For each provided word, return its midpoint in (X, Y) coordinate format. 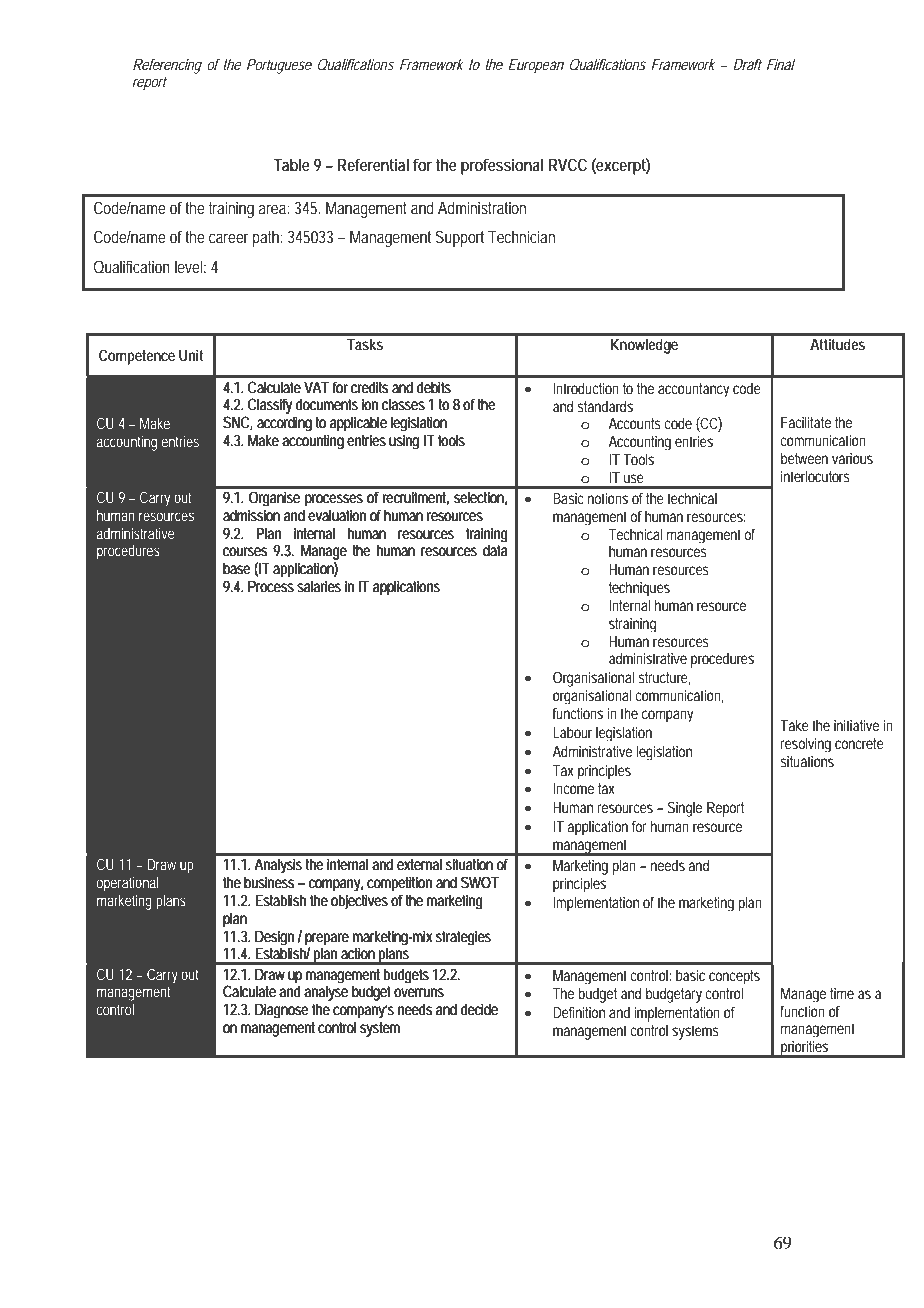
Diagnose (282, 1011)
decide (479, 1009)
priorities (804, 1049)
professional (502, 166)
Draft (747, 64)
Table (291, 164)
